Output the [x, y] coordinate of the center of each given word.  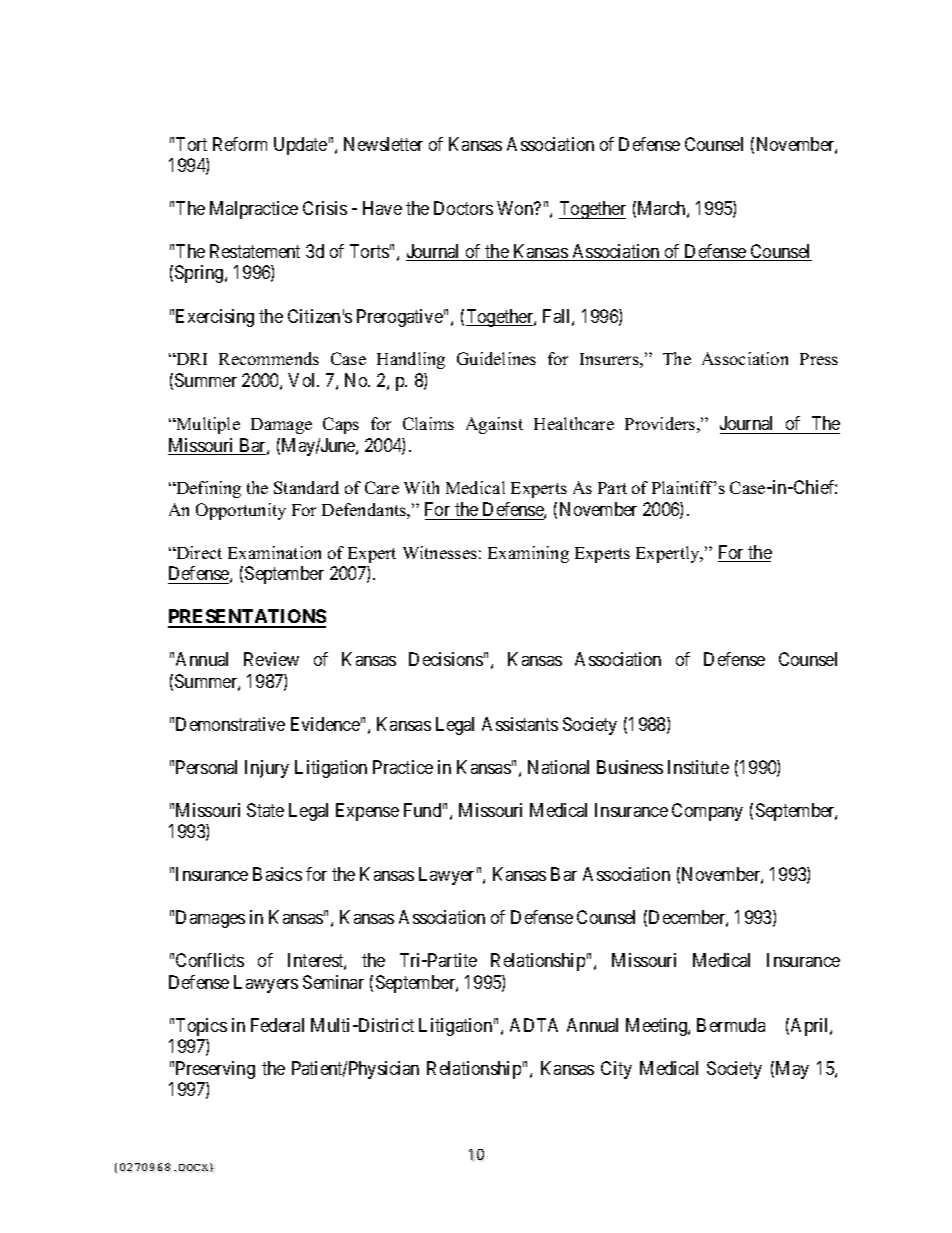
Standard [306, 487]
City [616, 1070]
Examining [528, 554]
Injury [267, 769]
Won [516, 208]
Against [494, 425]
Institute [698, 767]
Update [300, 146]
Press [819, 359]
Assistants [520, 724]
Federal [277, 1025]
